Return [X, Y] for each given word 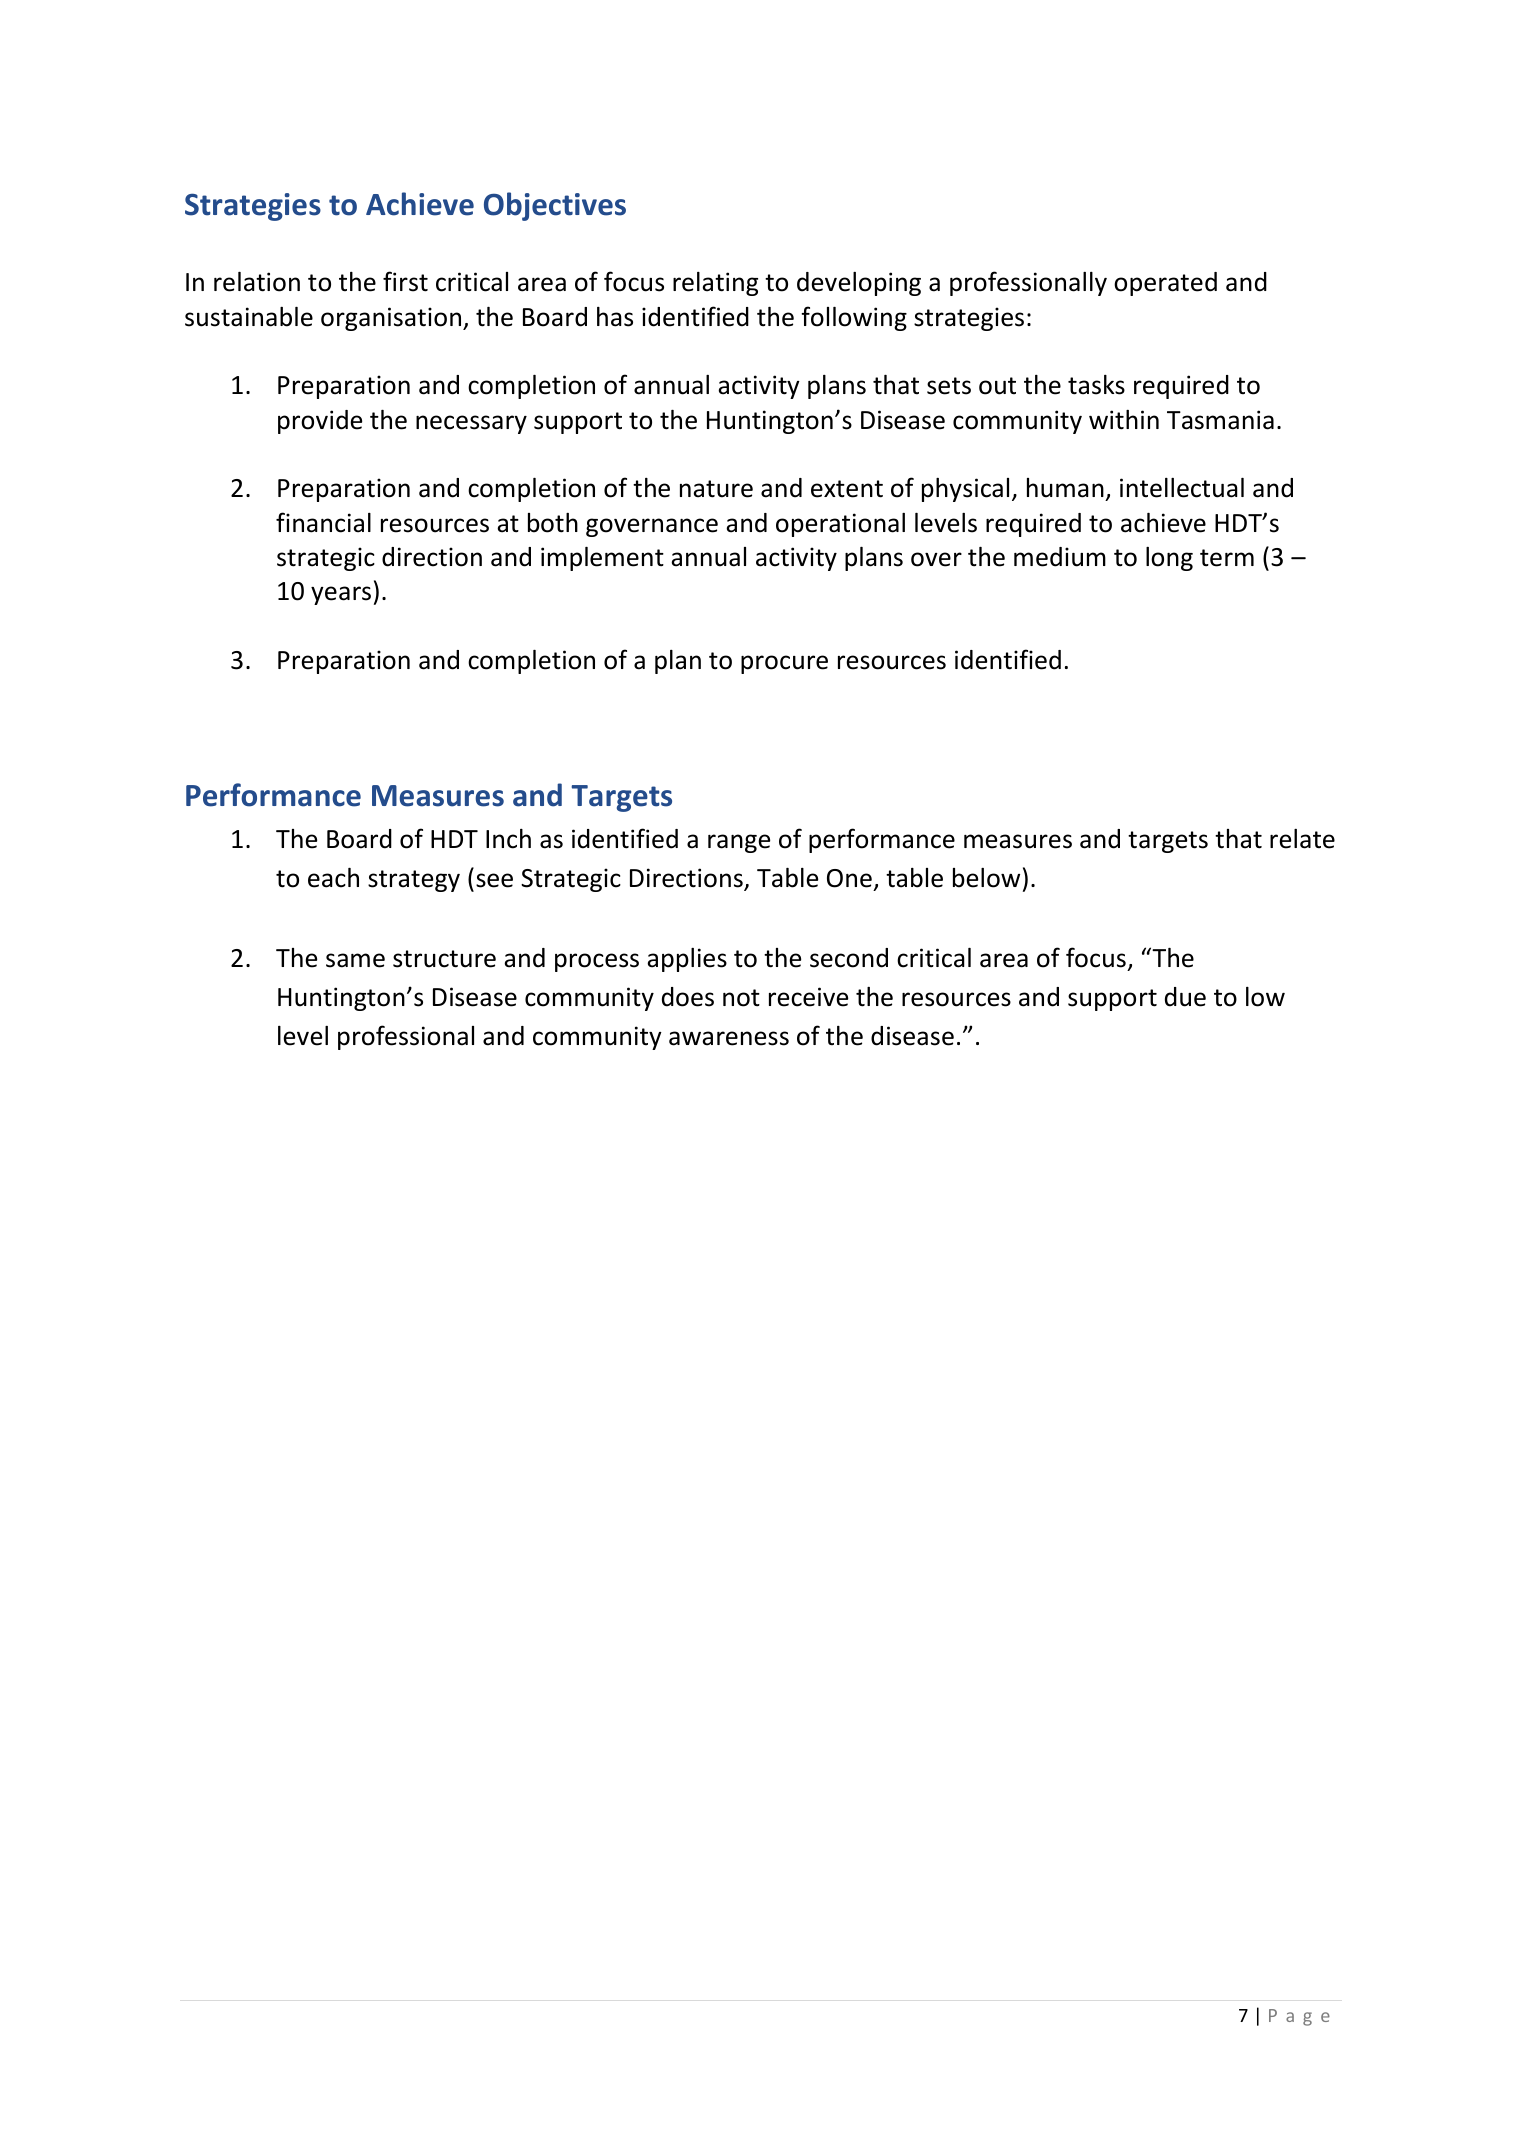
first [405, 281]
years [341, 595]
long [1169, 559]
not [741, 998]
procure [784, 664]
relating [715, 284]
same [355, 960]
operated [1165, 284]
